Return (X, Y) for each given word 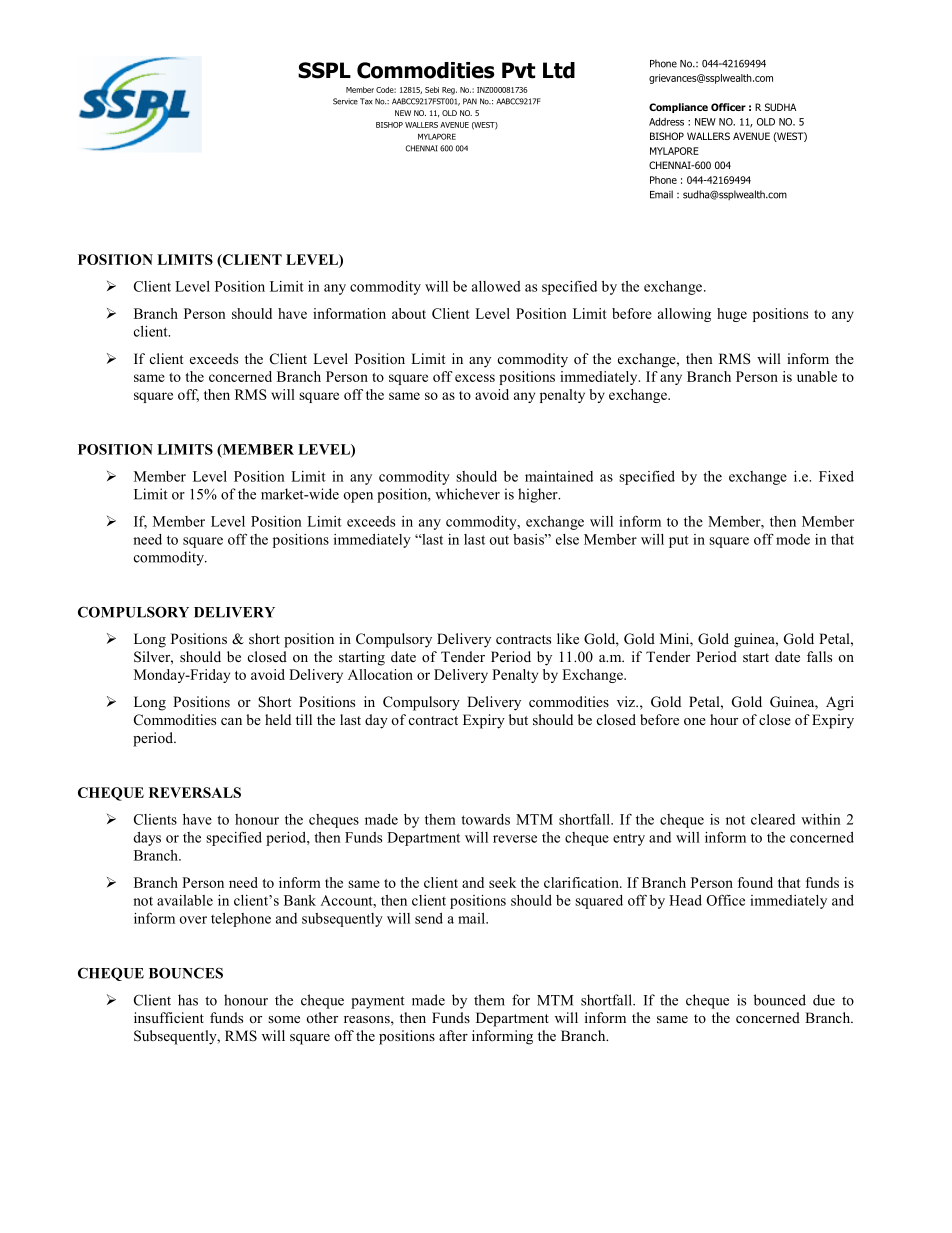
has (188, 1000)
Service (345, 101)
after (453, 1035)
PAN (470, 101)
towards (485, 819)
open (358, 497)
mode (793, 539)
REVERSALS (195, 792)
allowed (496, 286)
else (567, 539)
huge (732, 315)
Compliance (678, 108)
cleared (773, 819)
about (409, 313)
